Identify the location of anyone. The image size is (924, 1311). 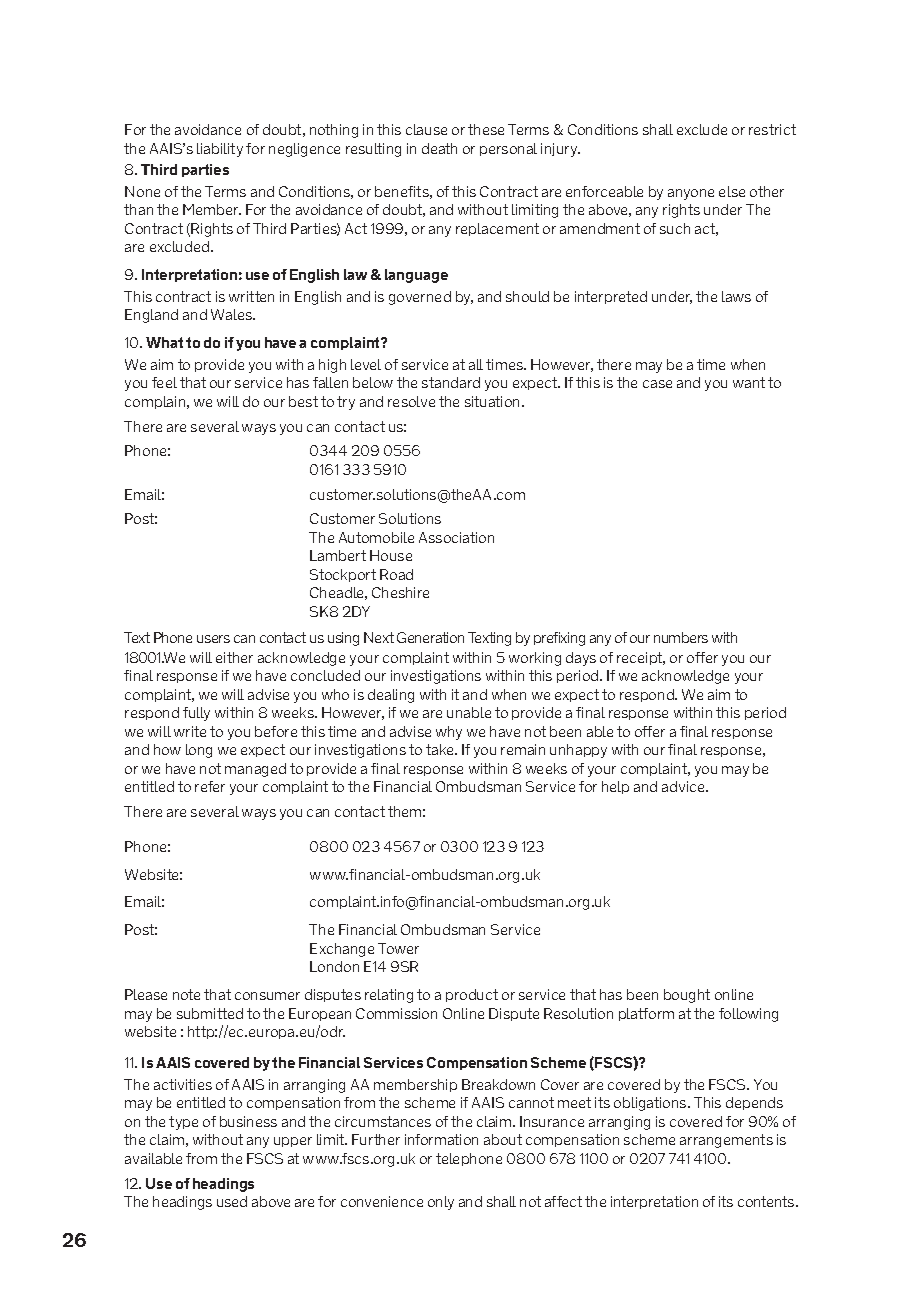
(691, 194).
